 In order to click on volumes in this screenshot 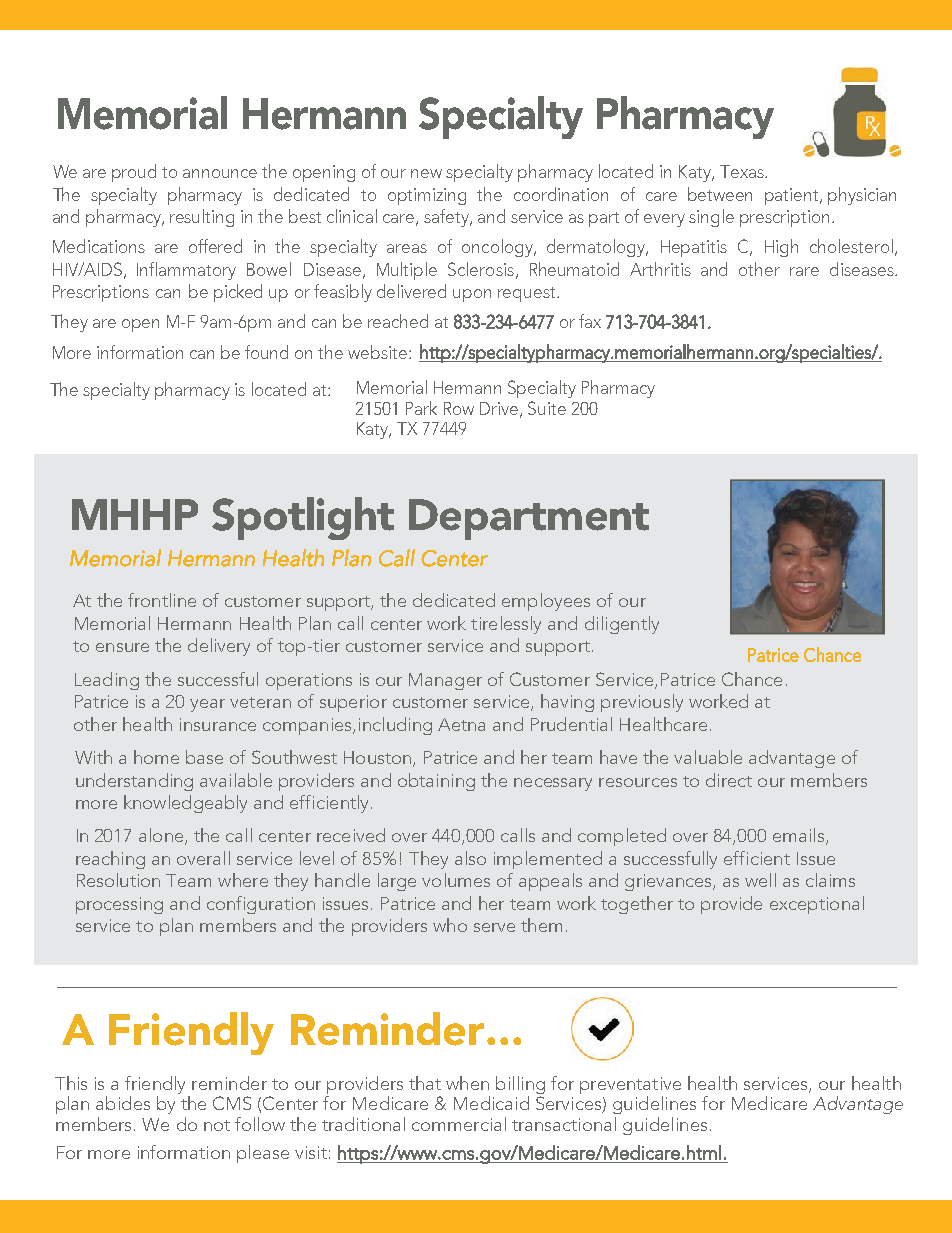, I will do `click(456, 880)`.
